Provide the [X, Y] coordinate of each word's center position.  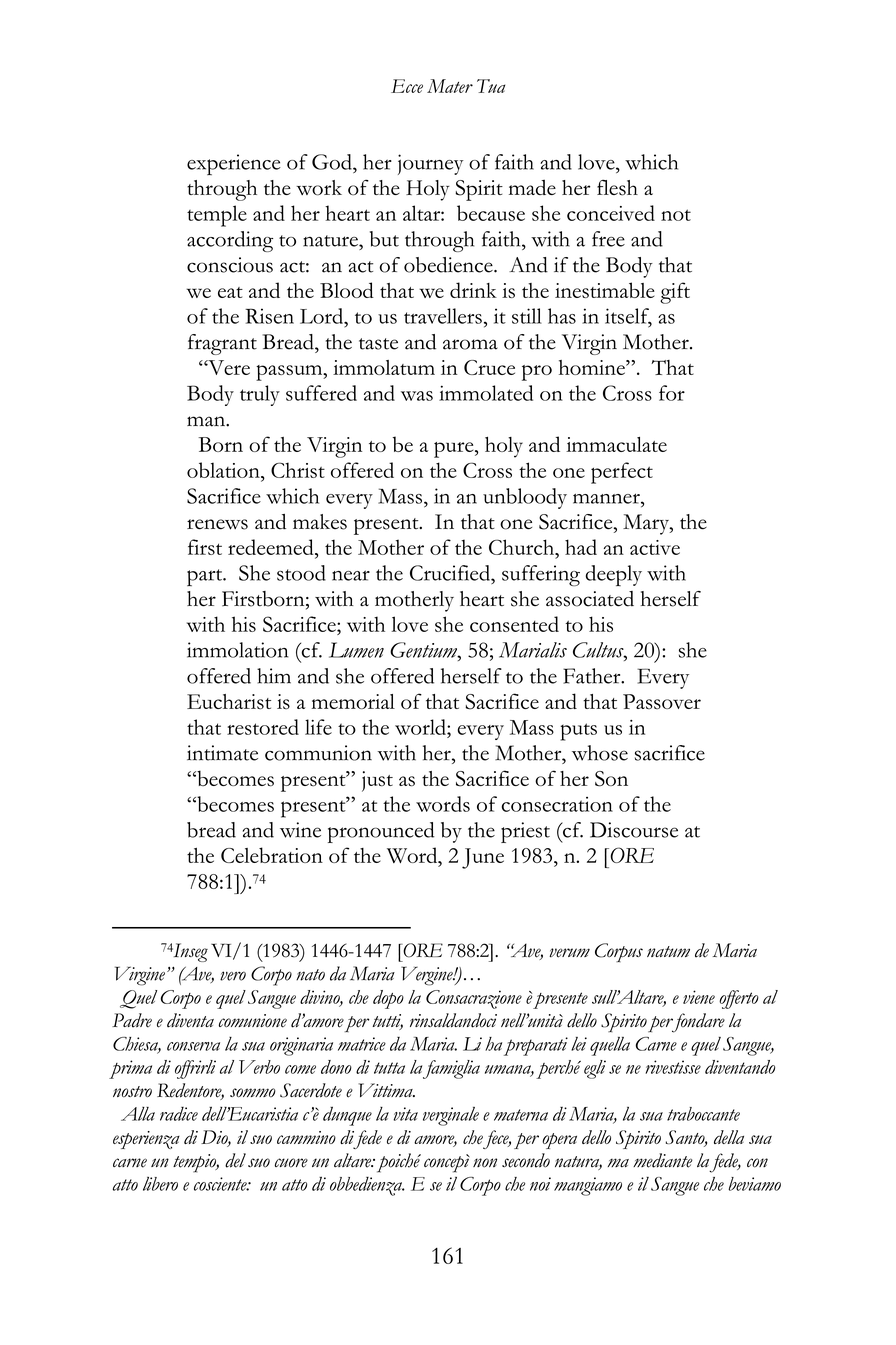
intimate [222, 753]
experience [234, 164]
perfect [622, 473]
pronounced [381, 832]
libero [160, 1184]
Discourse [634, 830]
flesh [617, 188]
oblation [224, 471]
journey [431, 164]
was [417, 396]
